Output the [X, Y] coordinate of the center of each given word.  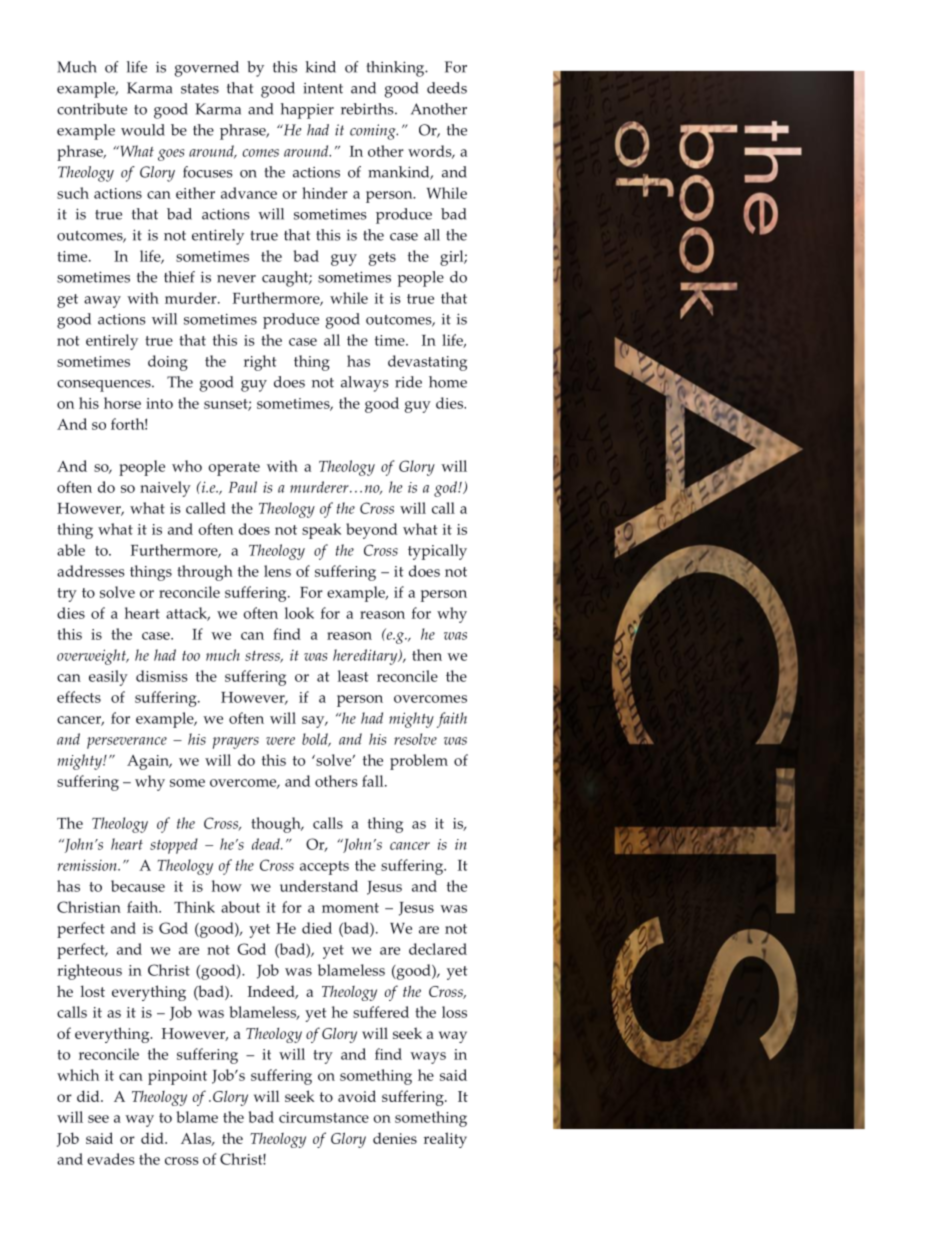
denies [395, 1138]
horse [122, 403]
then [427, 655]
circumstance [324, 1117]
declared [438, 949]
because [138, 886]
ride [408, 382]
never [236, 279]
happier [307, 111]
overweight [92, 657]
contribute [92, 109]
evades [111, 1159]
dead [267, 844]
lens [277, 571]
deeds [447, 88]
